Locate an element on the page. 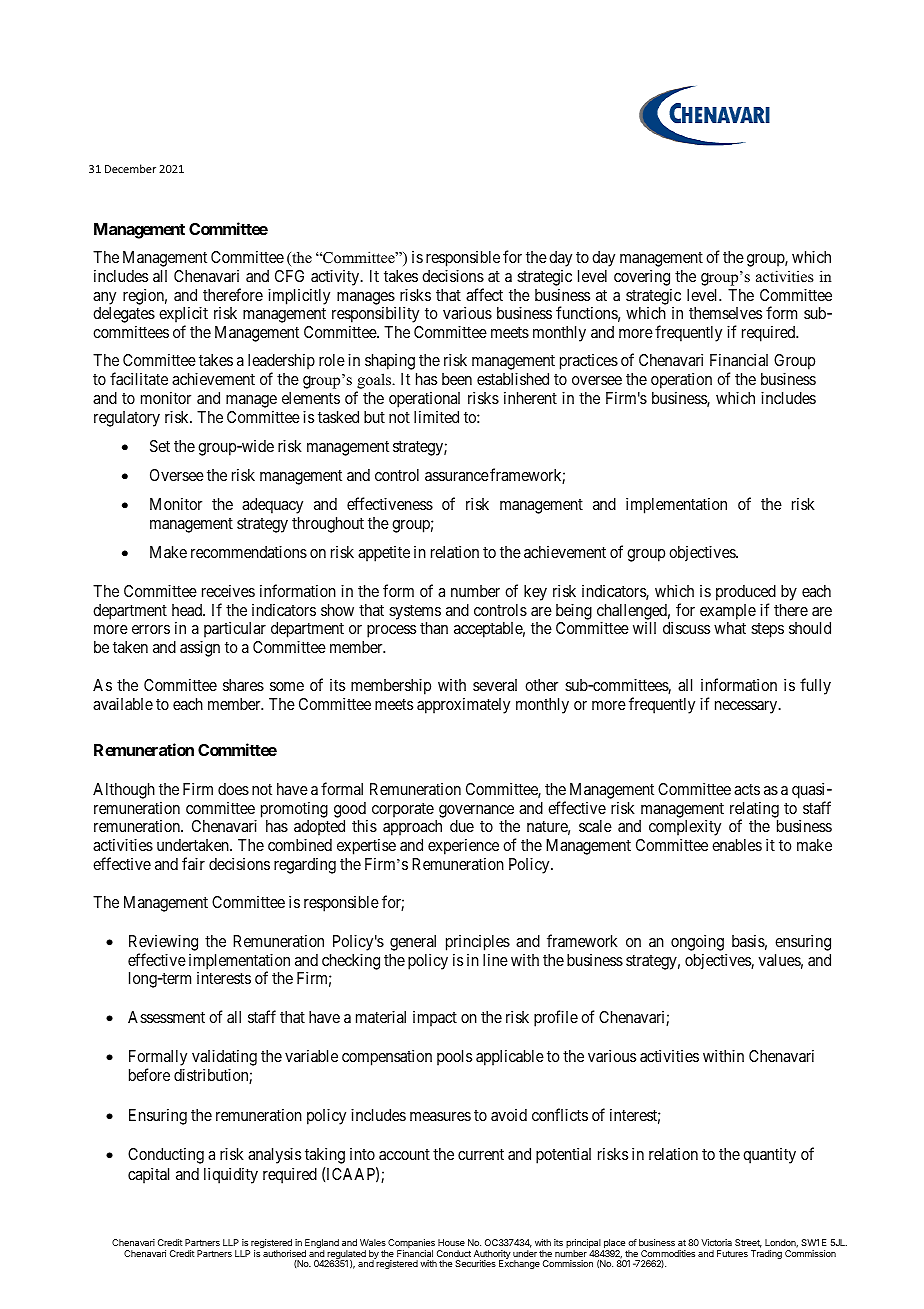 The height and width of the document is (1309, 924). approximately is located at coordinates (463, 705).
